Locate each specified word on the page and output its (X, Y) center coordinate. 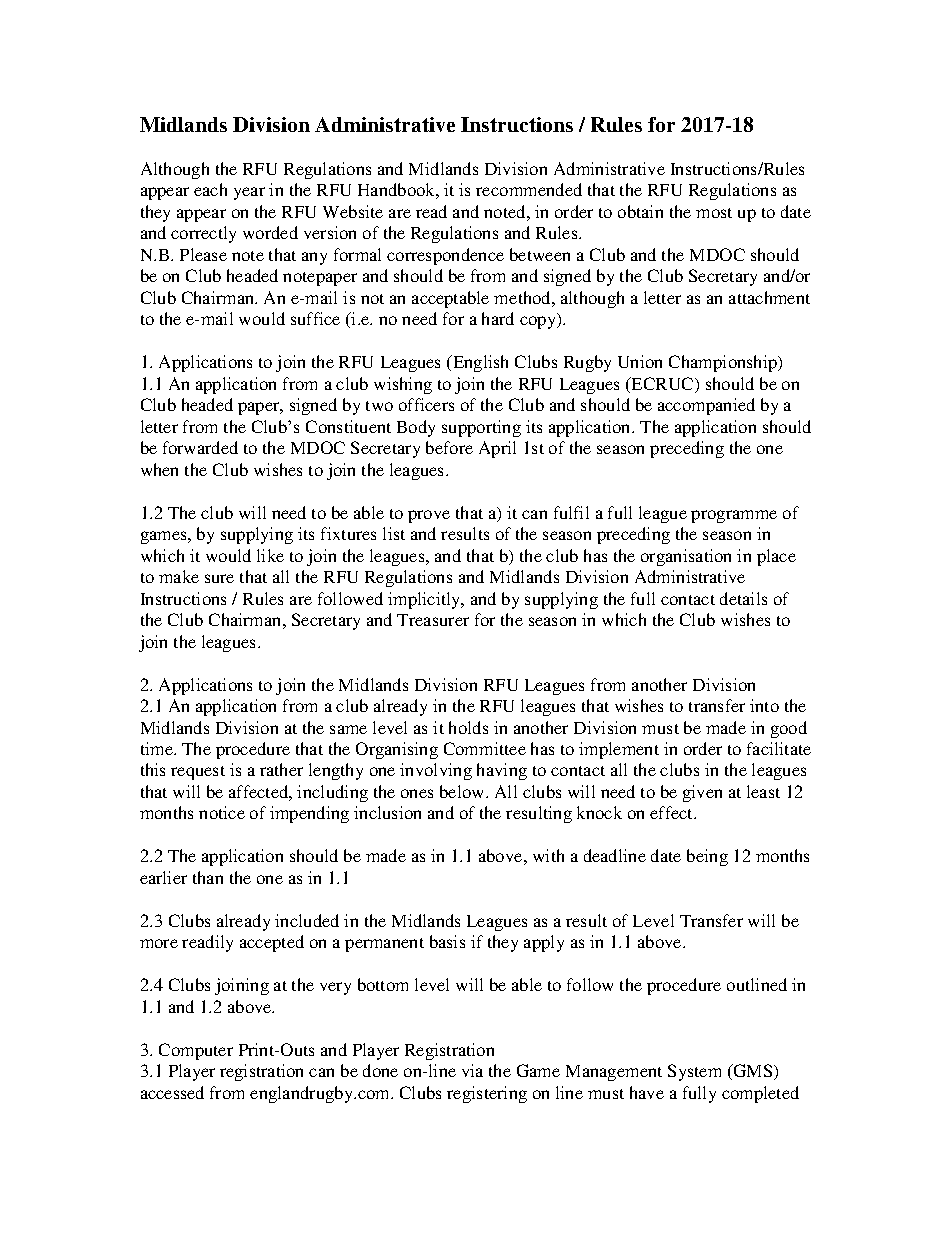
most (714, 213)
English (479, 363)
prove (429, 516)
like (270, 555)
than (208, 877)
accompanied (706, 406)
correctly (203, 234)
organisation (686, 557)
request (198, 773)
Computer (196, 1051)
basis (447, 941)
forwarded (200, 447)
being (707, 857)
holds (468, 727)
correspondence (445, 256)
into (764, 705)
